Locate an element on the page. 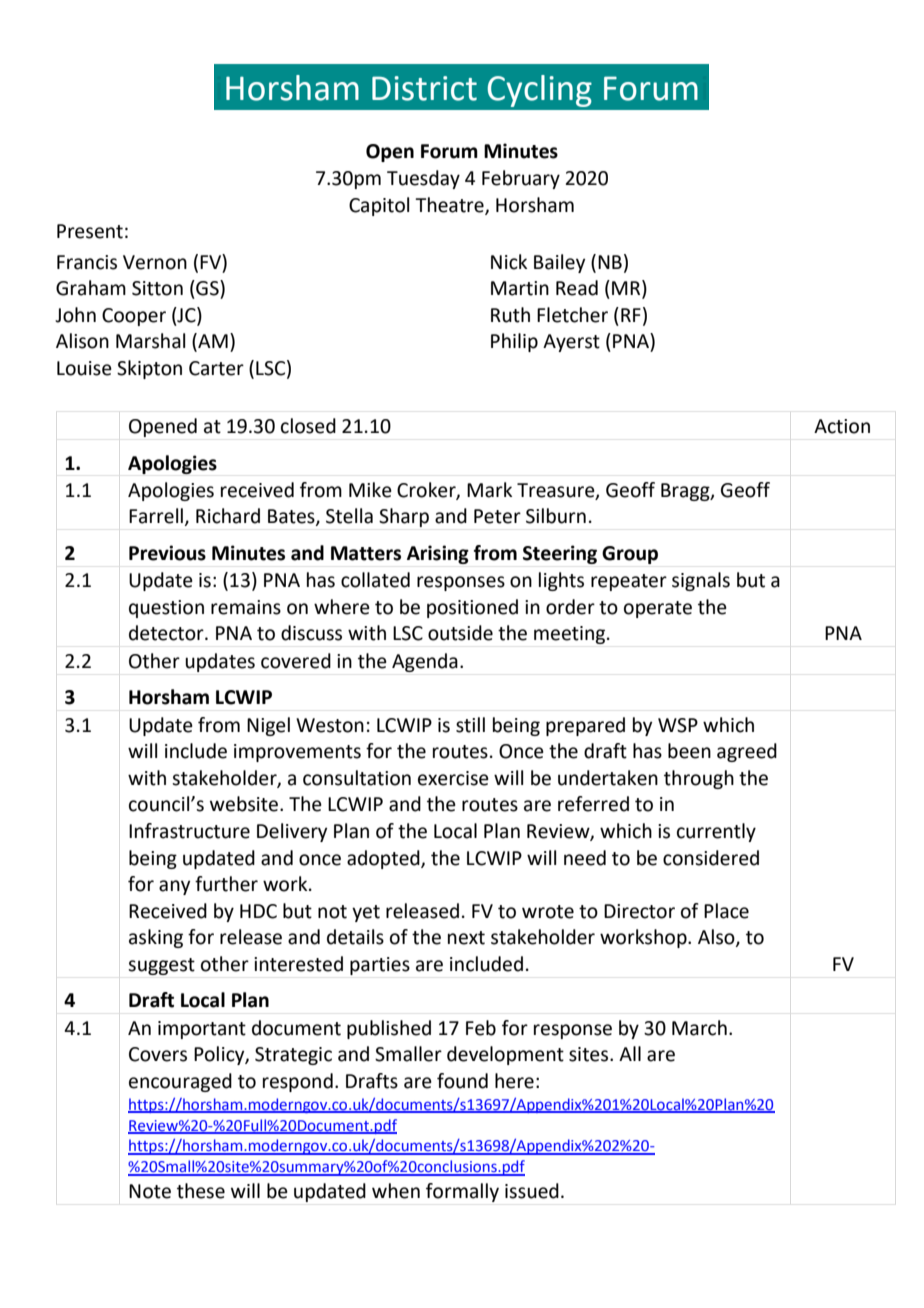  Marshal is located at coordinates (150, 341).
